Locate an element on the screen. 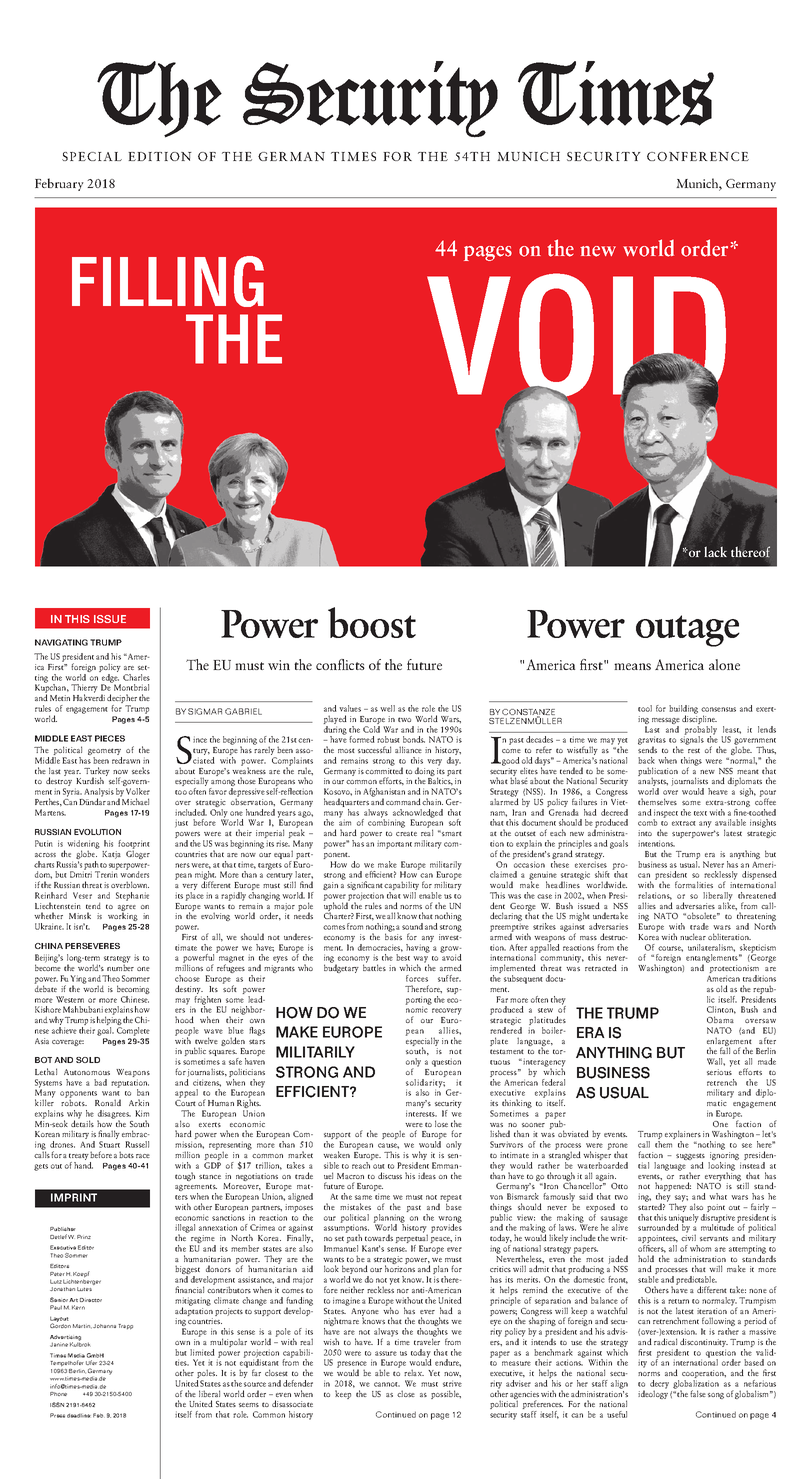 Image resolution: width=812 pixels, height=1479 pixels. relax is located at coordinates (414, 1372).
